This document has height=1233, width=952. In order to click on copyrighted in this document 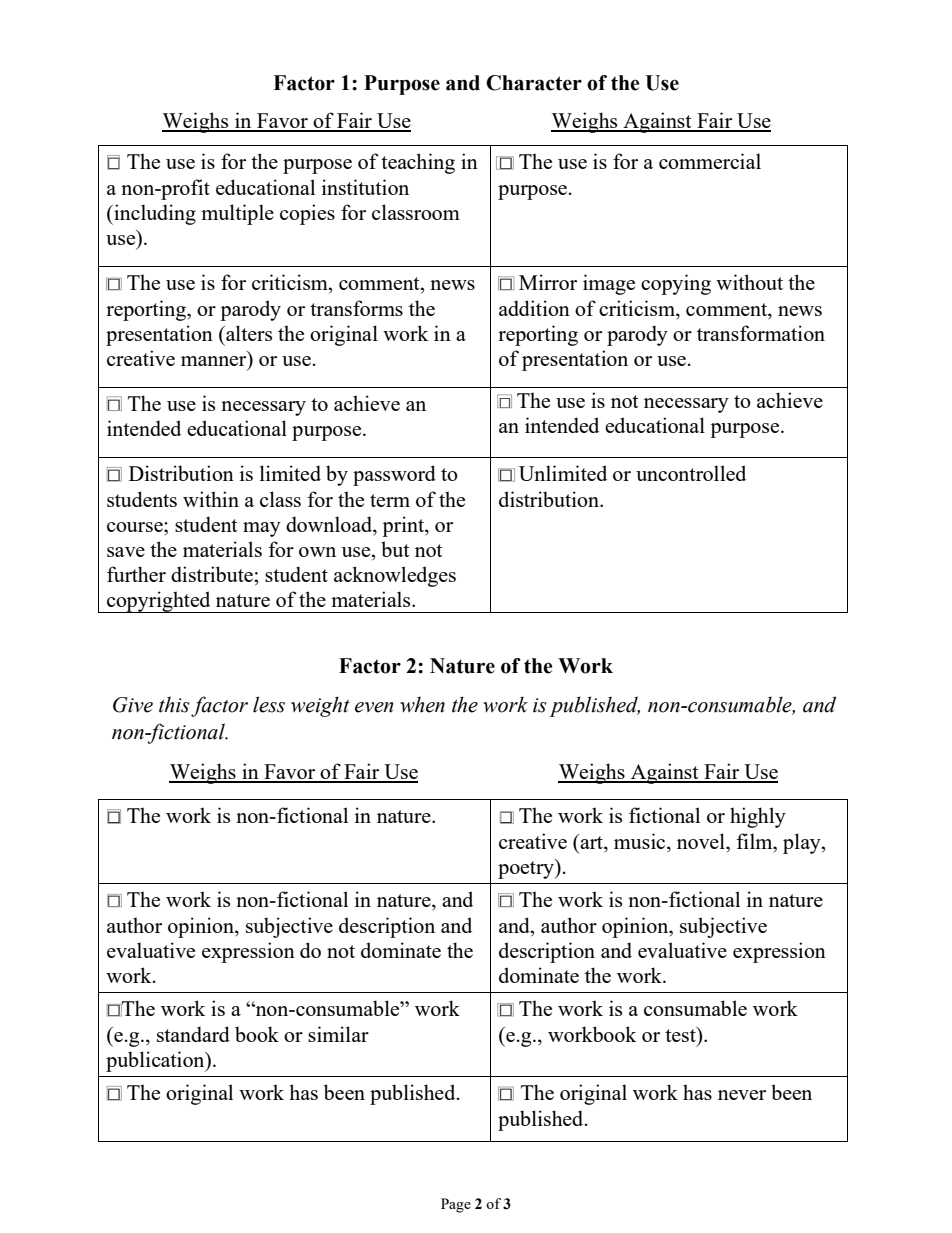, I will do `click(159, 602)`.
